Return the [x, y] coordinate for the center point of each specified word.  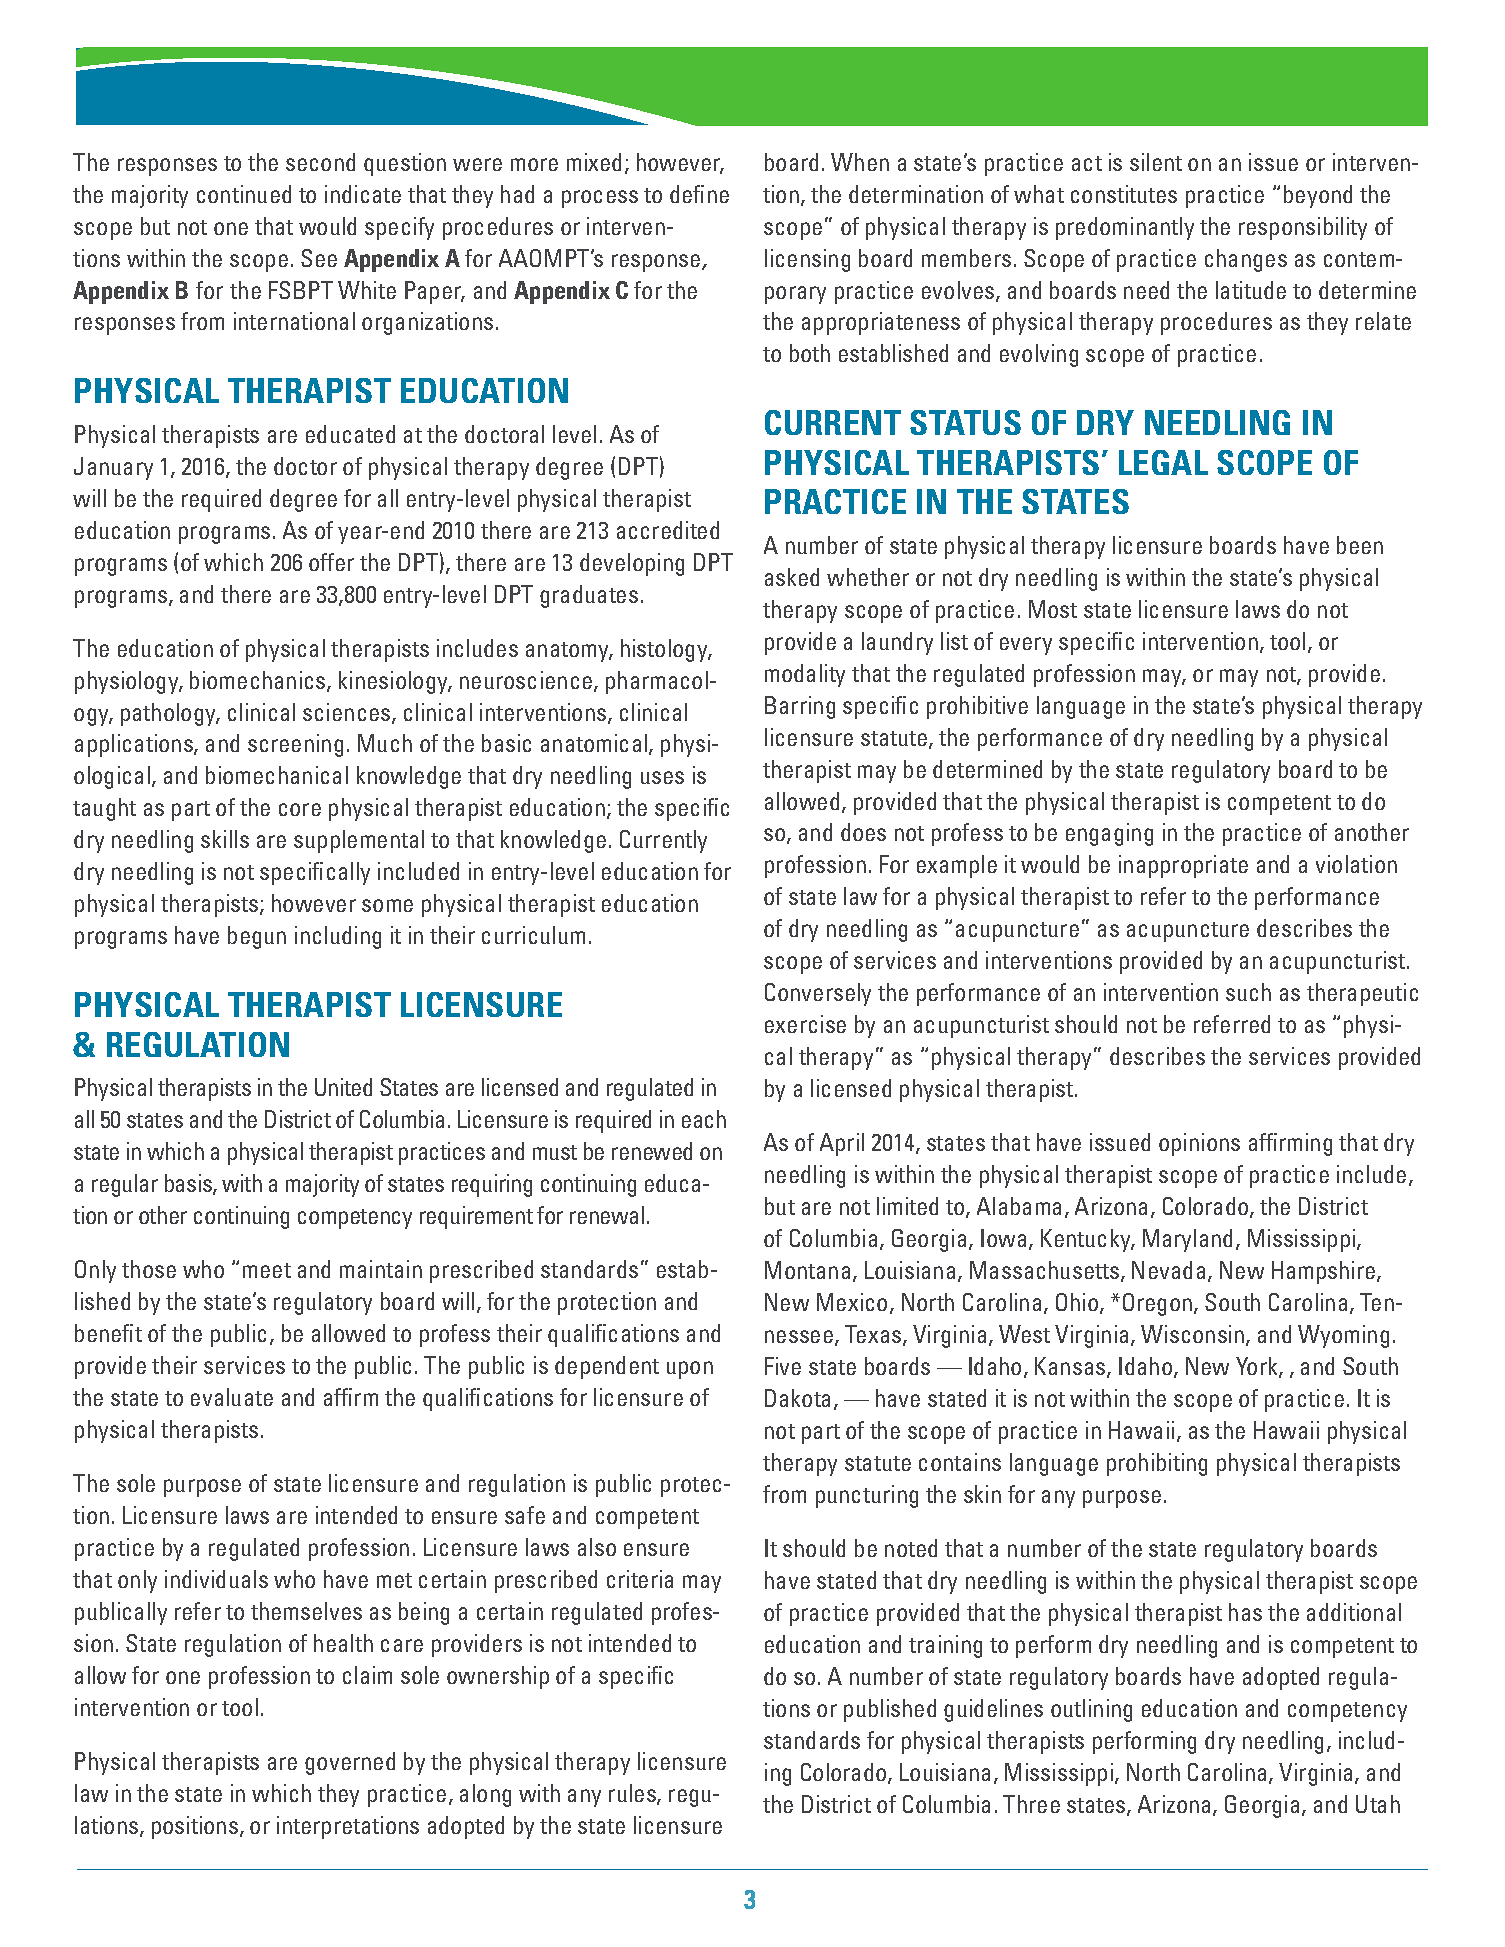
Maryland [1187, 1240]
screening [295, 745]
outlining [1091, 1710]
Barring [800, 707]
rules [633, 1794]
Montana [807, 1270]
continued [244, 194]
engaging [1109, 834]
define [699, 194]
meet [267, 1270]
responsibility [1303, 228]
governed [350, 1763]
